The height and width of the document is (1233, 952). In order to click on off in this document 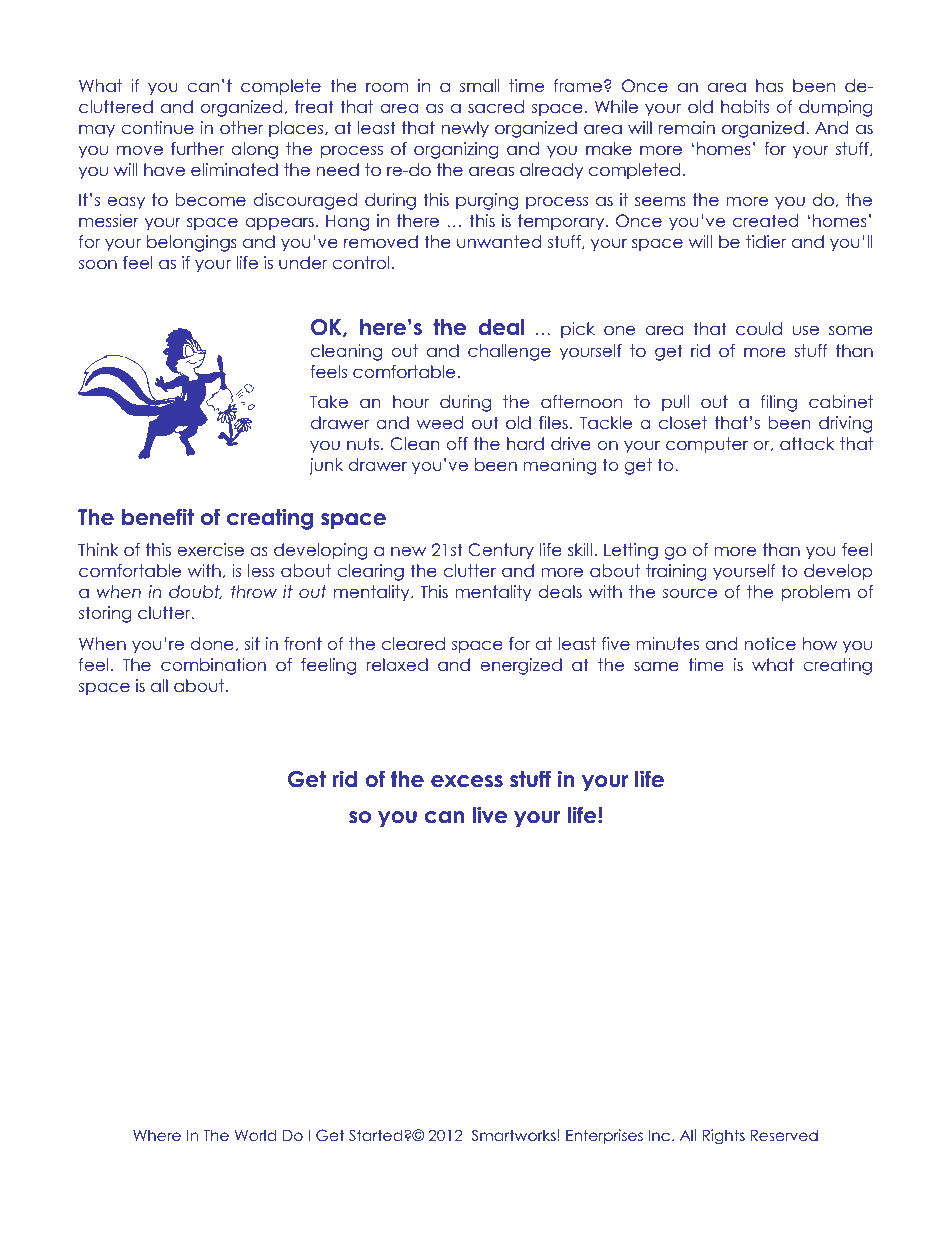, I will do `click(457, 443)`.
